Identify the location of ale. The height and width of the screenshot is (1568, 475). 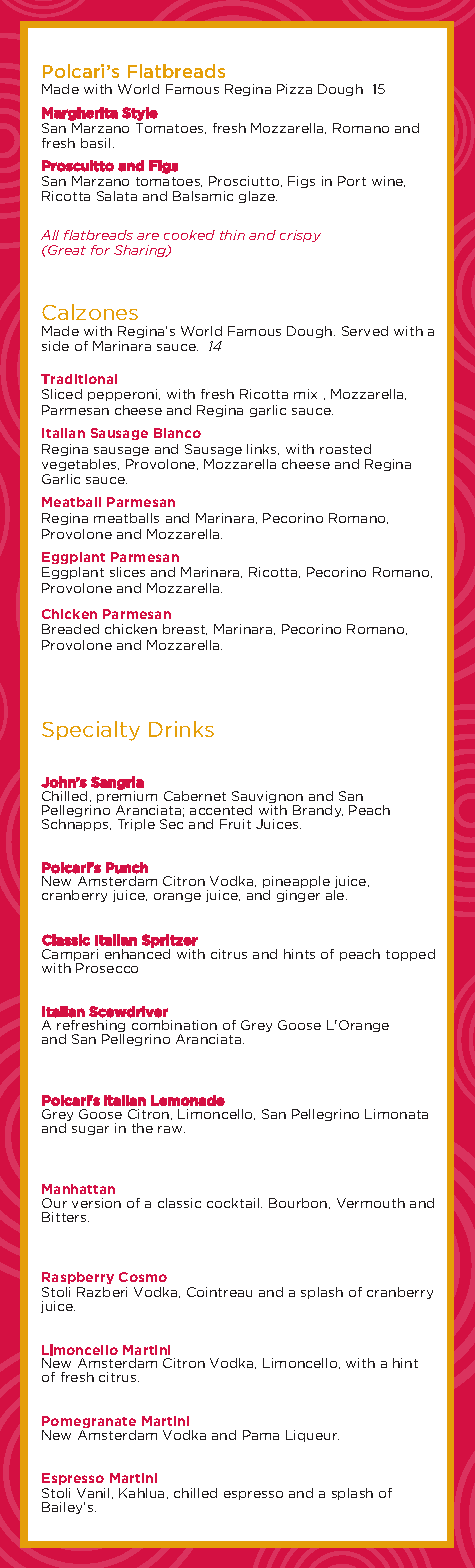
(336, 895).
